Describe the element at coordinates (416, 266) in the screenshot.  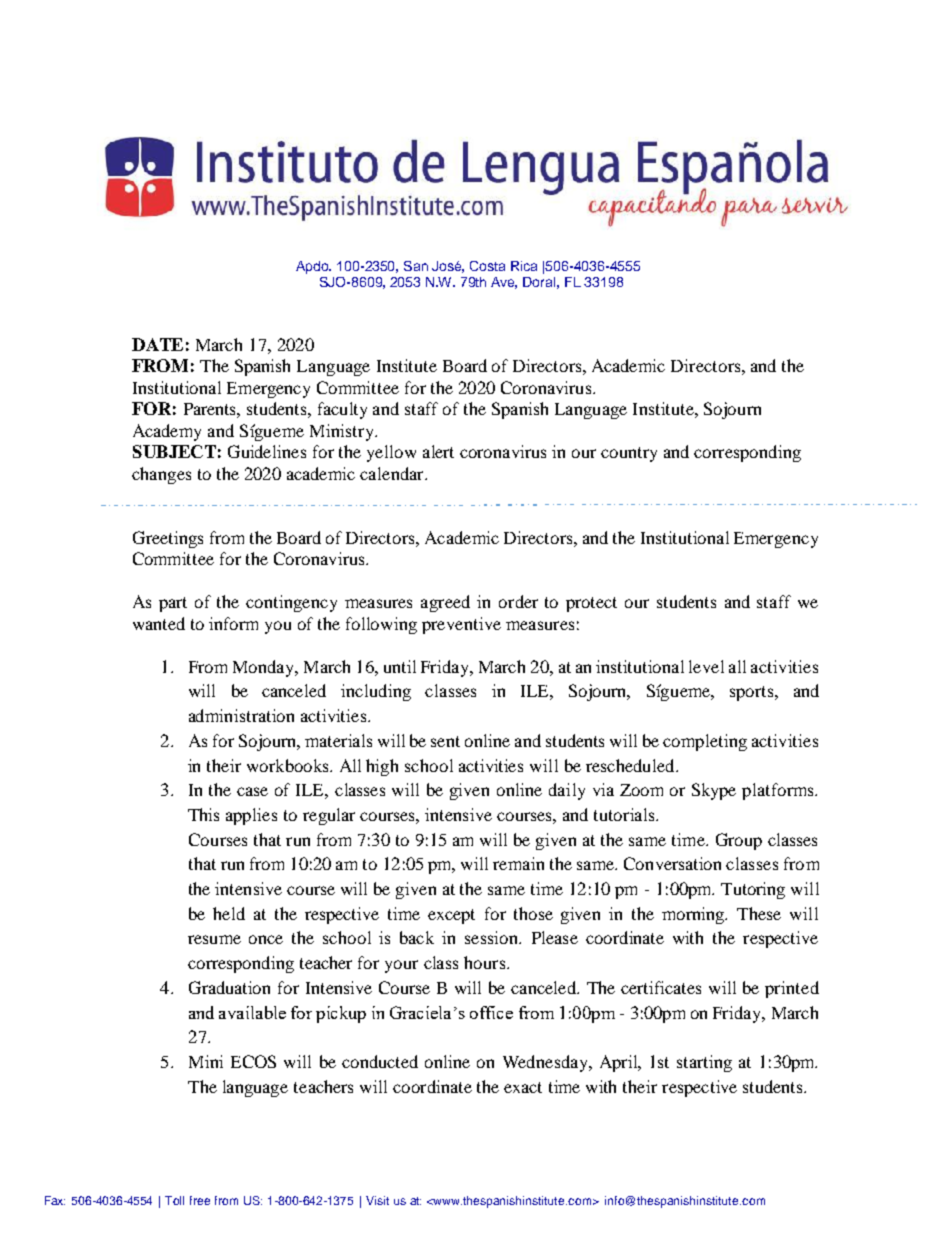
I see `San` at that location.
